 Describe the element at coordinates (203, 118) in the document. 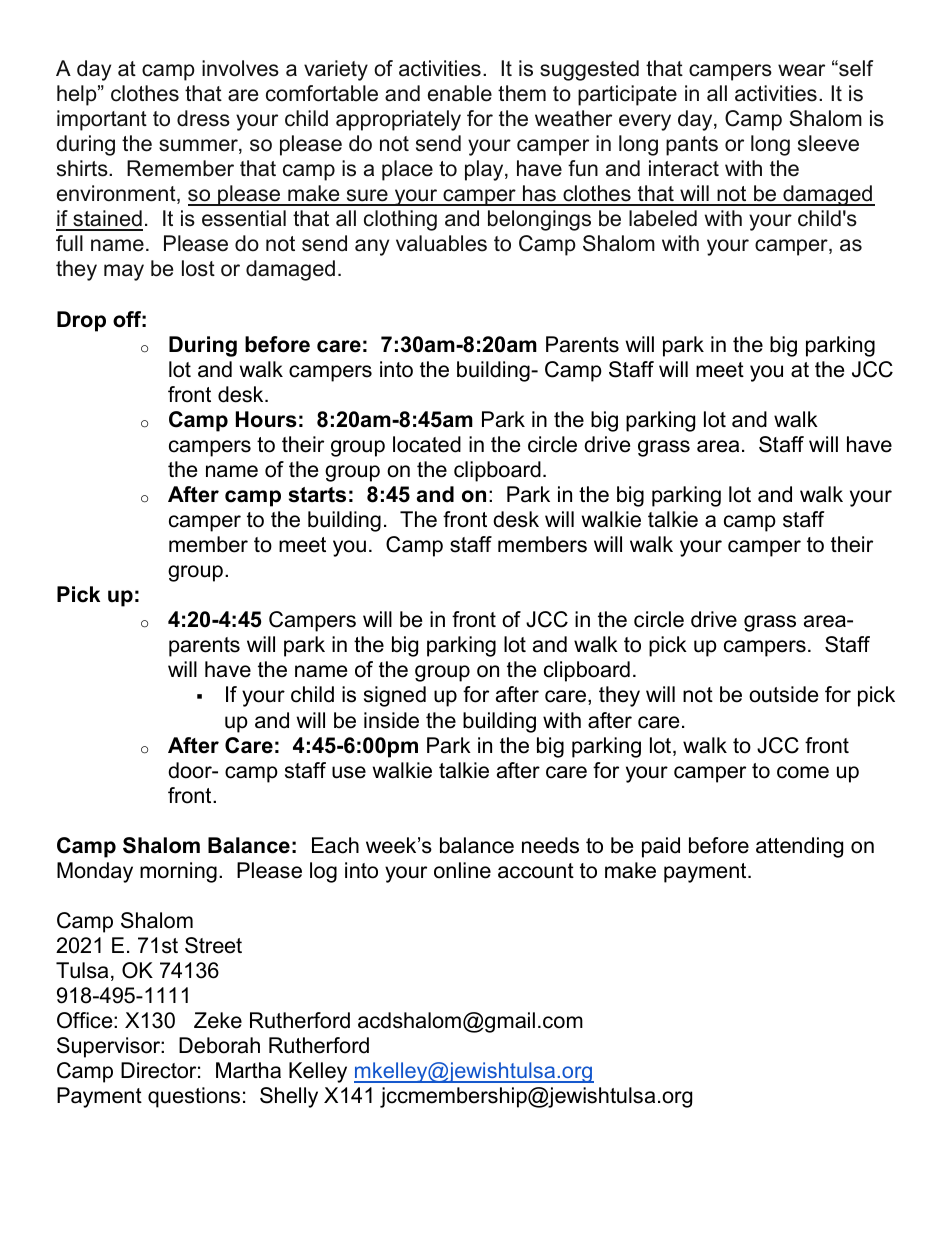

I see `dress` at that location.
